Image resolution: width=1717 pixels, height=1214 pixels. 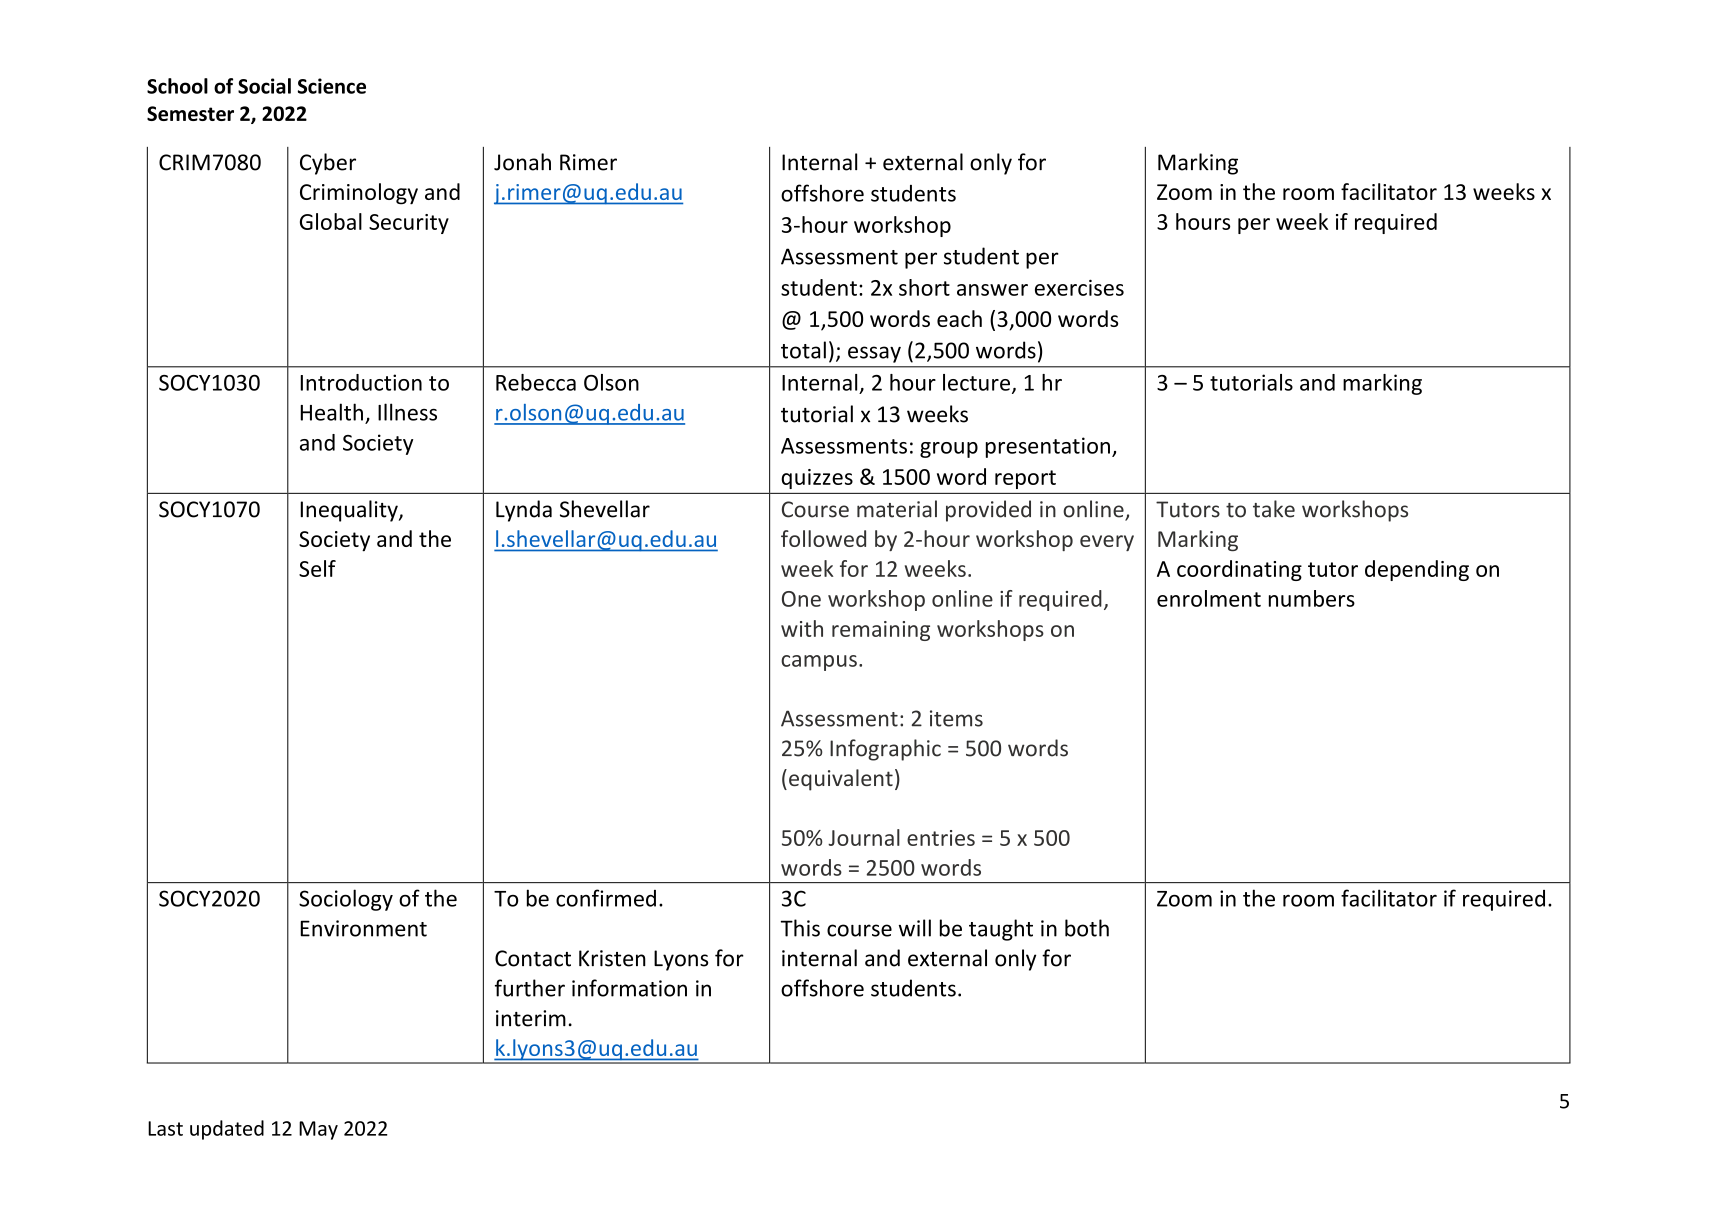 What do you see at coordinates (332, 86) in the image?
I see `Science` at bounding box center [332, 86].
